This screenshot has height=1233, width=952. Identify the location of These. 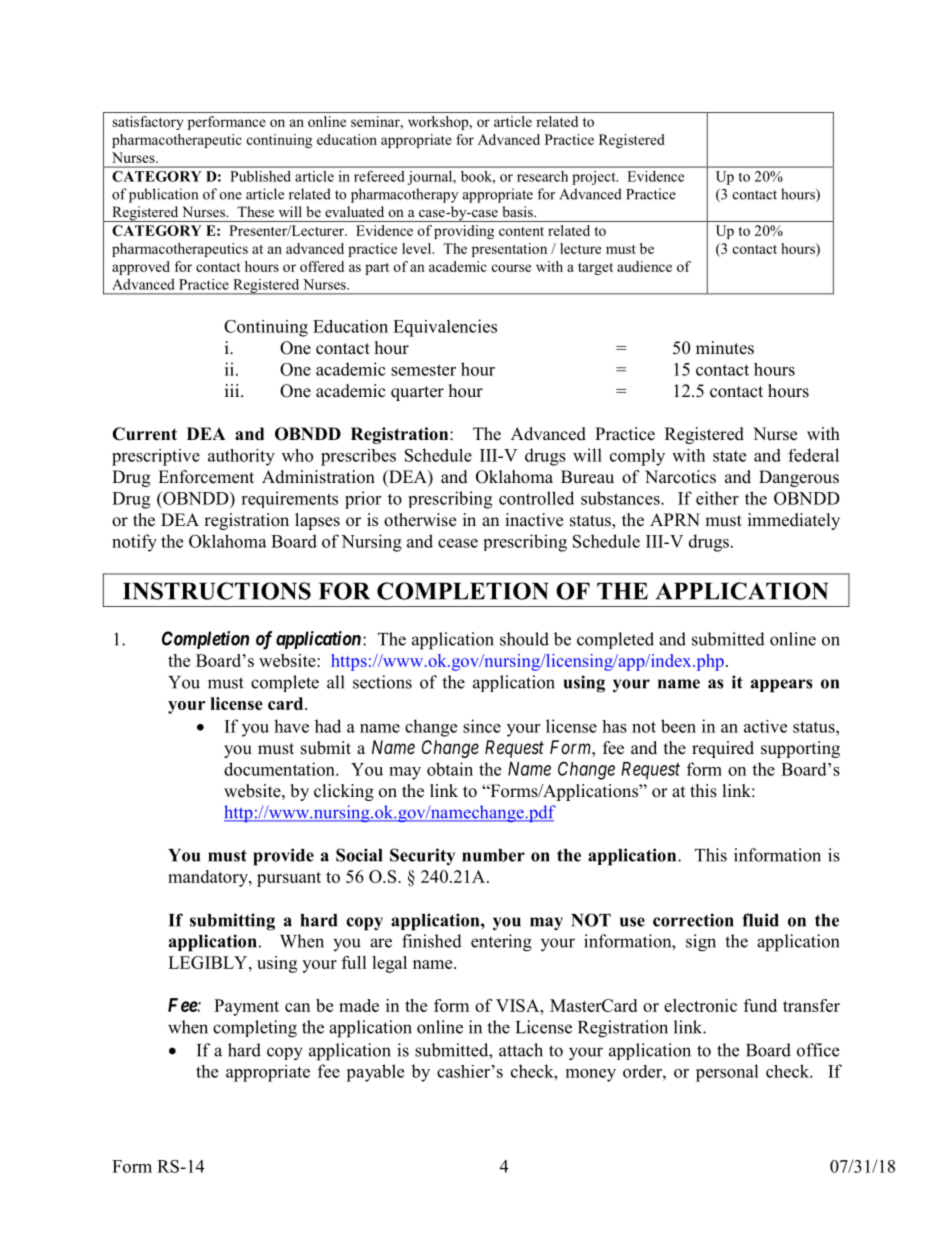
(255, 211).
